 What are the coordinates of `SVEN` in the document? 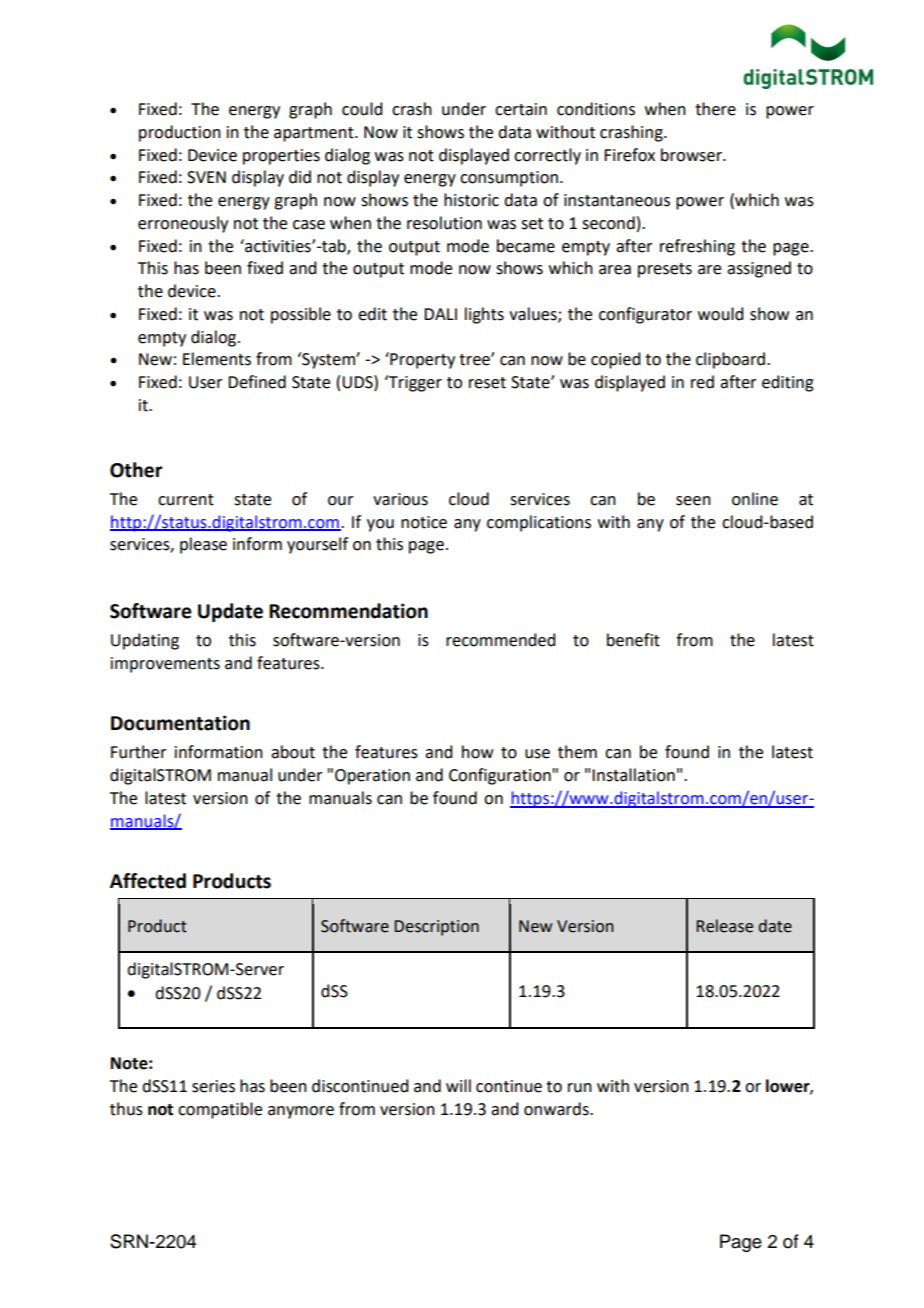 It's located at (206, 177).
